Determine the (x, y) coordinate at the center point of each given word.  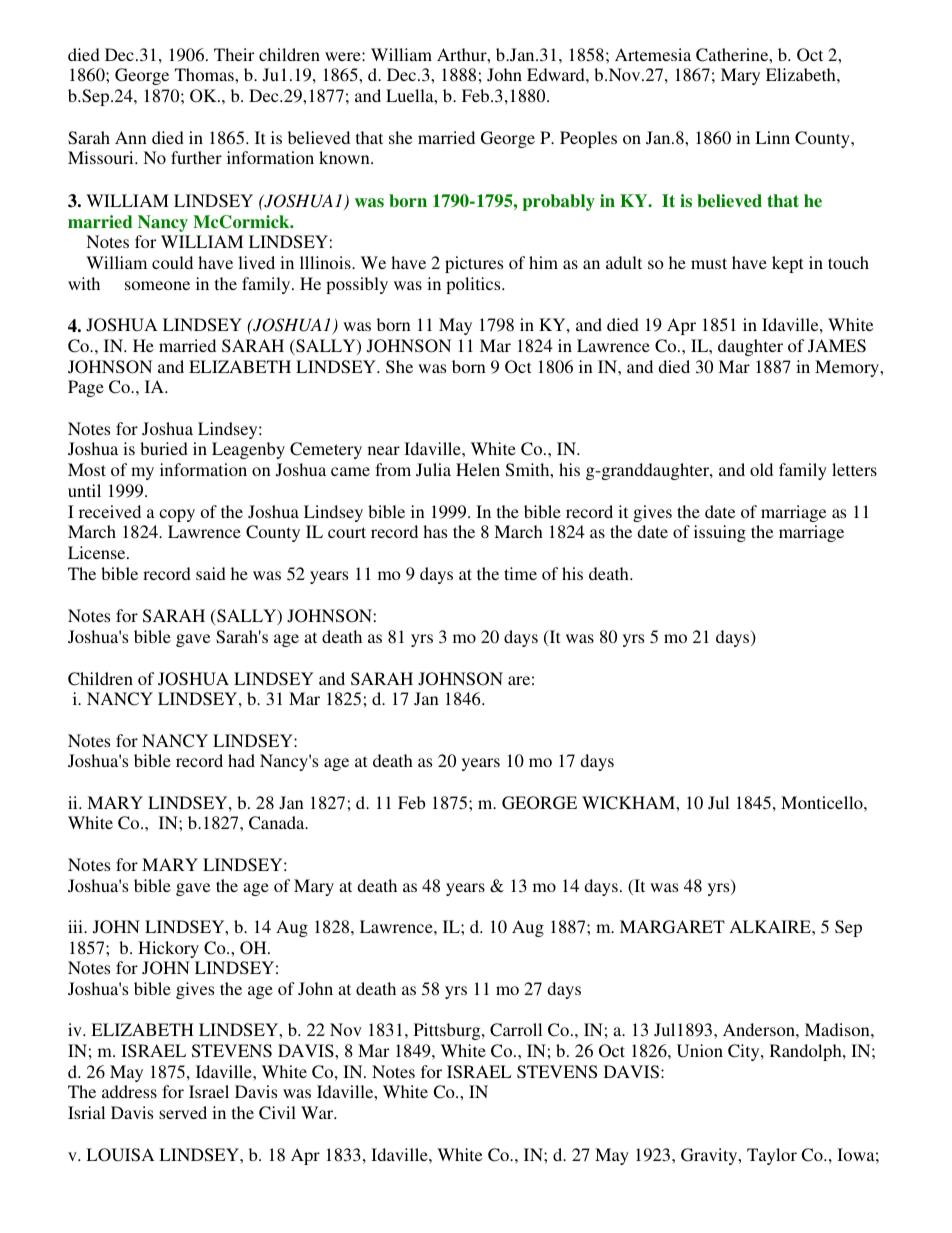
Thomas (205, 74)
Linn (772, 137)
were (344, 56)
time (520, 573)
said (211, 573)
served (183, 1112)
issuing (720, 533)
